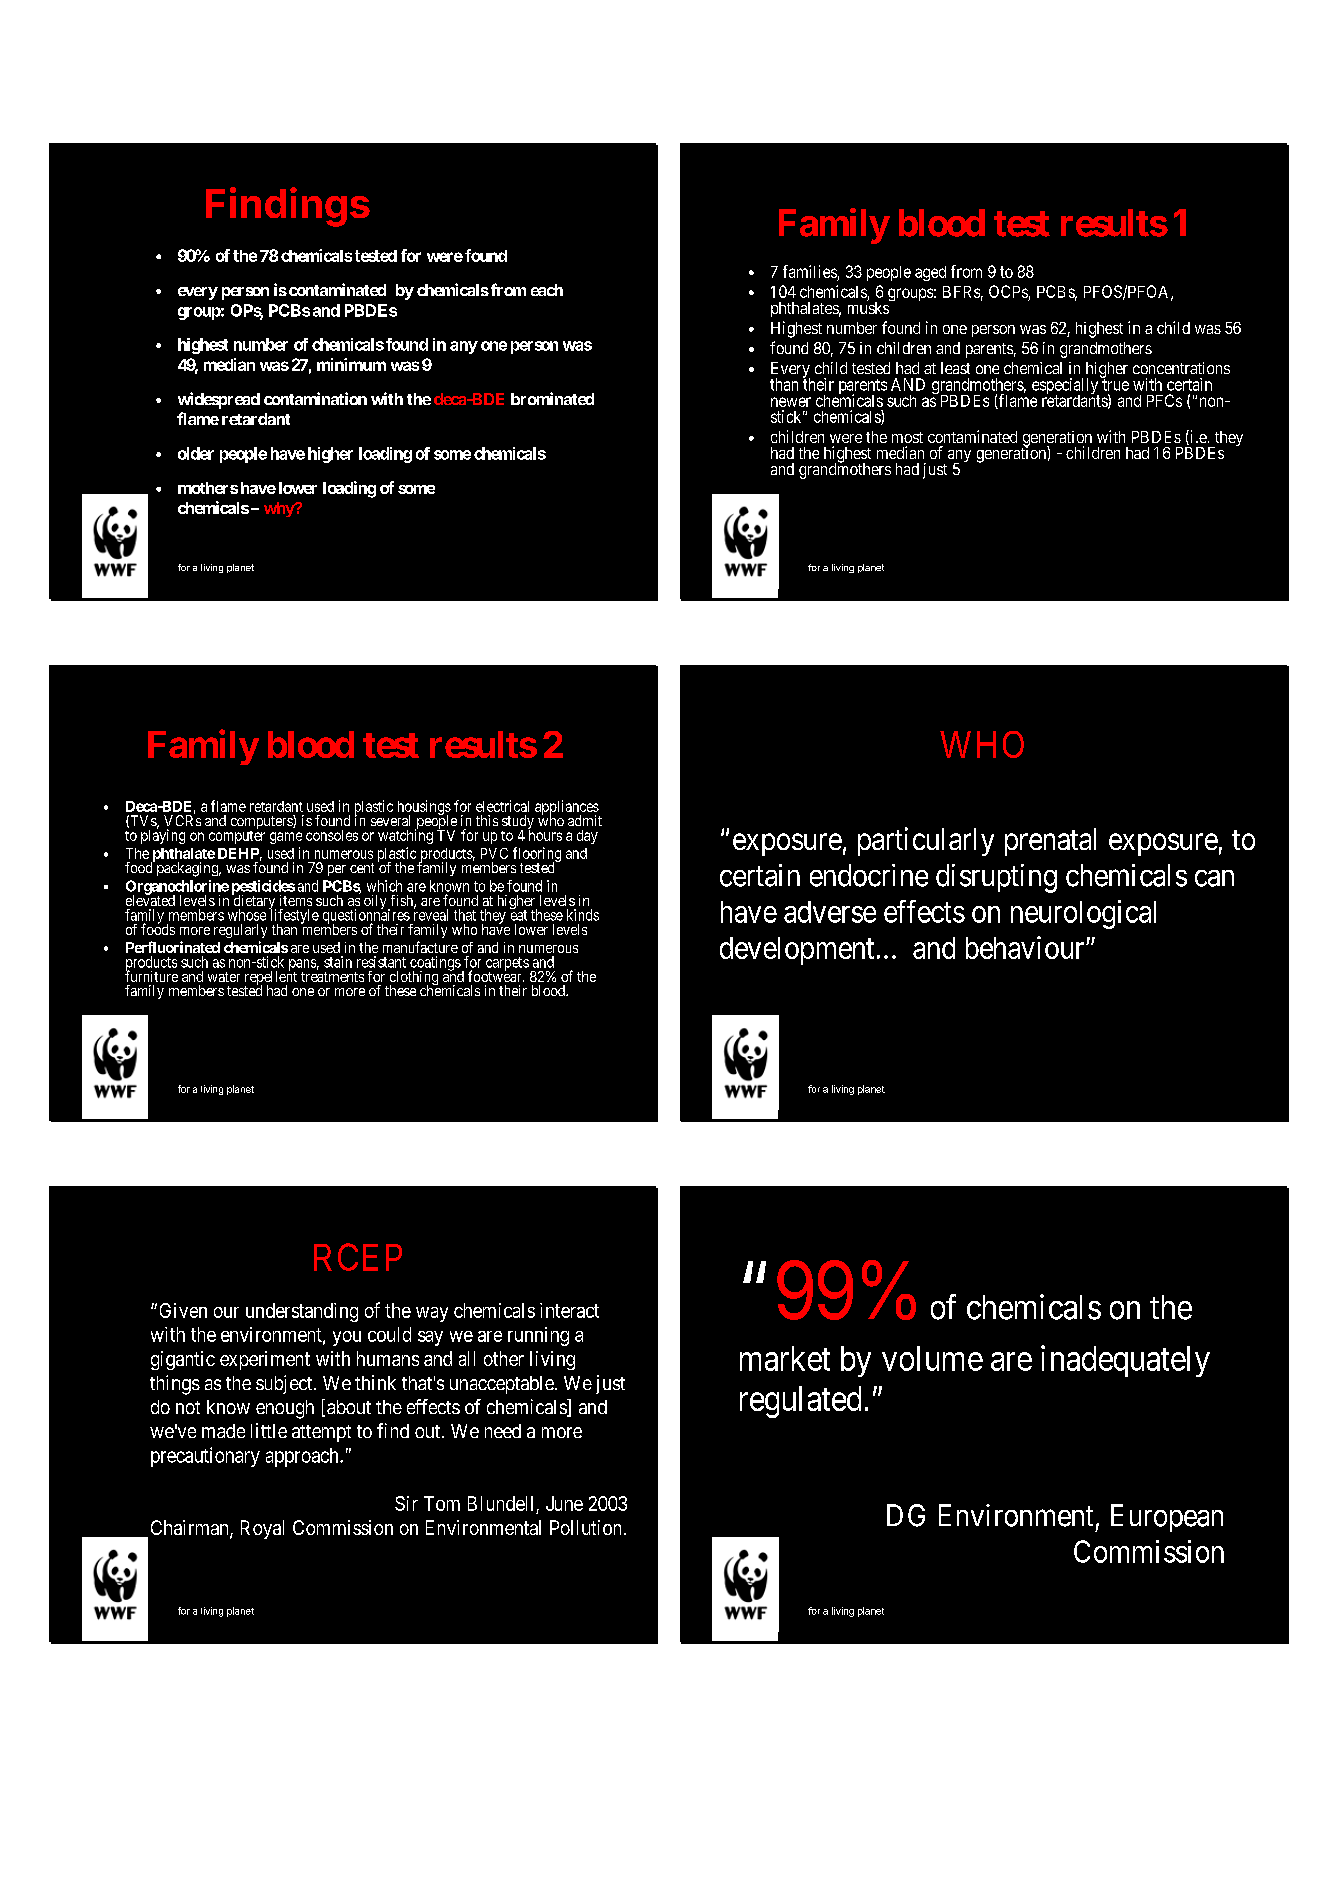 The height and width of the page is (1884, 1331). Describe the element at coordinates (1167, 1518) in the page. I see `European` at that location.
